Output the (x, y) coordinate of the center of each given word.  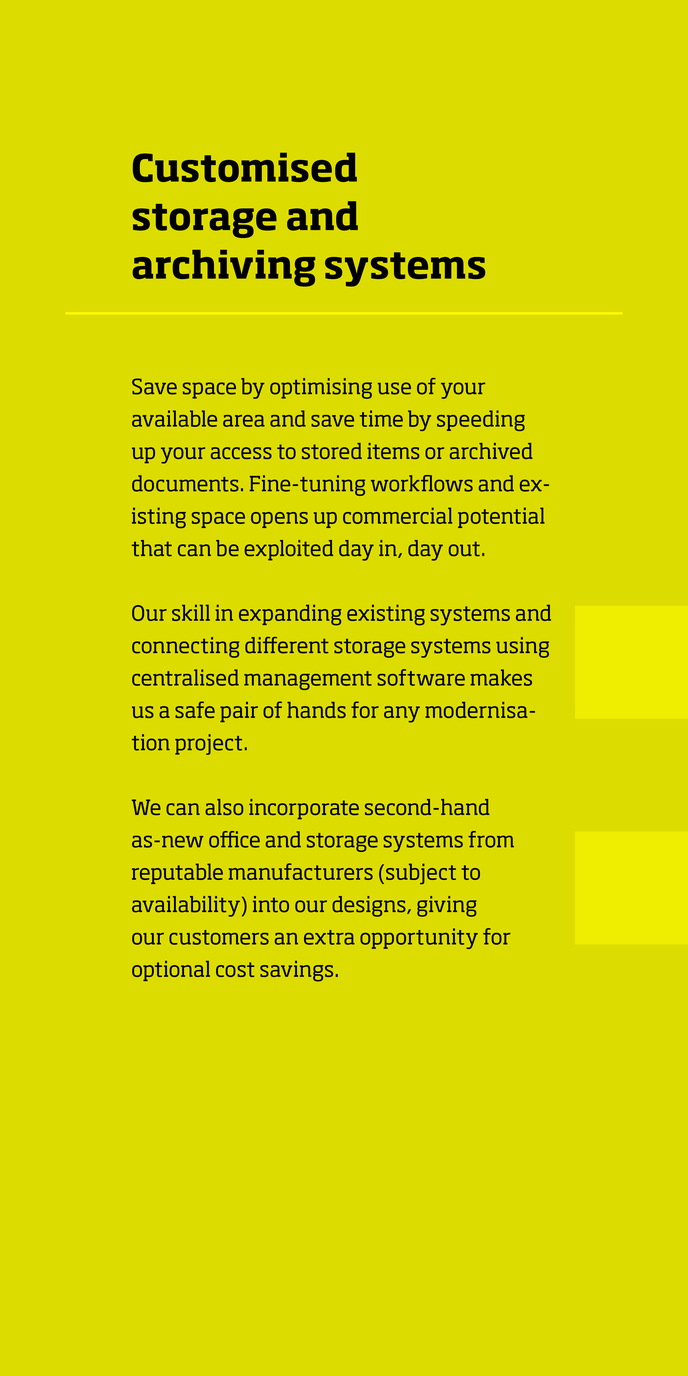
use (394, 388)
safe (195, 709)
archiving (224, 268)
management (308, 680)
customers (219, 937)
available (174, 418)
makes (501, 677)
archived (491, 451)
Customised (245, 167)
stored (332, 451)
